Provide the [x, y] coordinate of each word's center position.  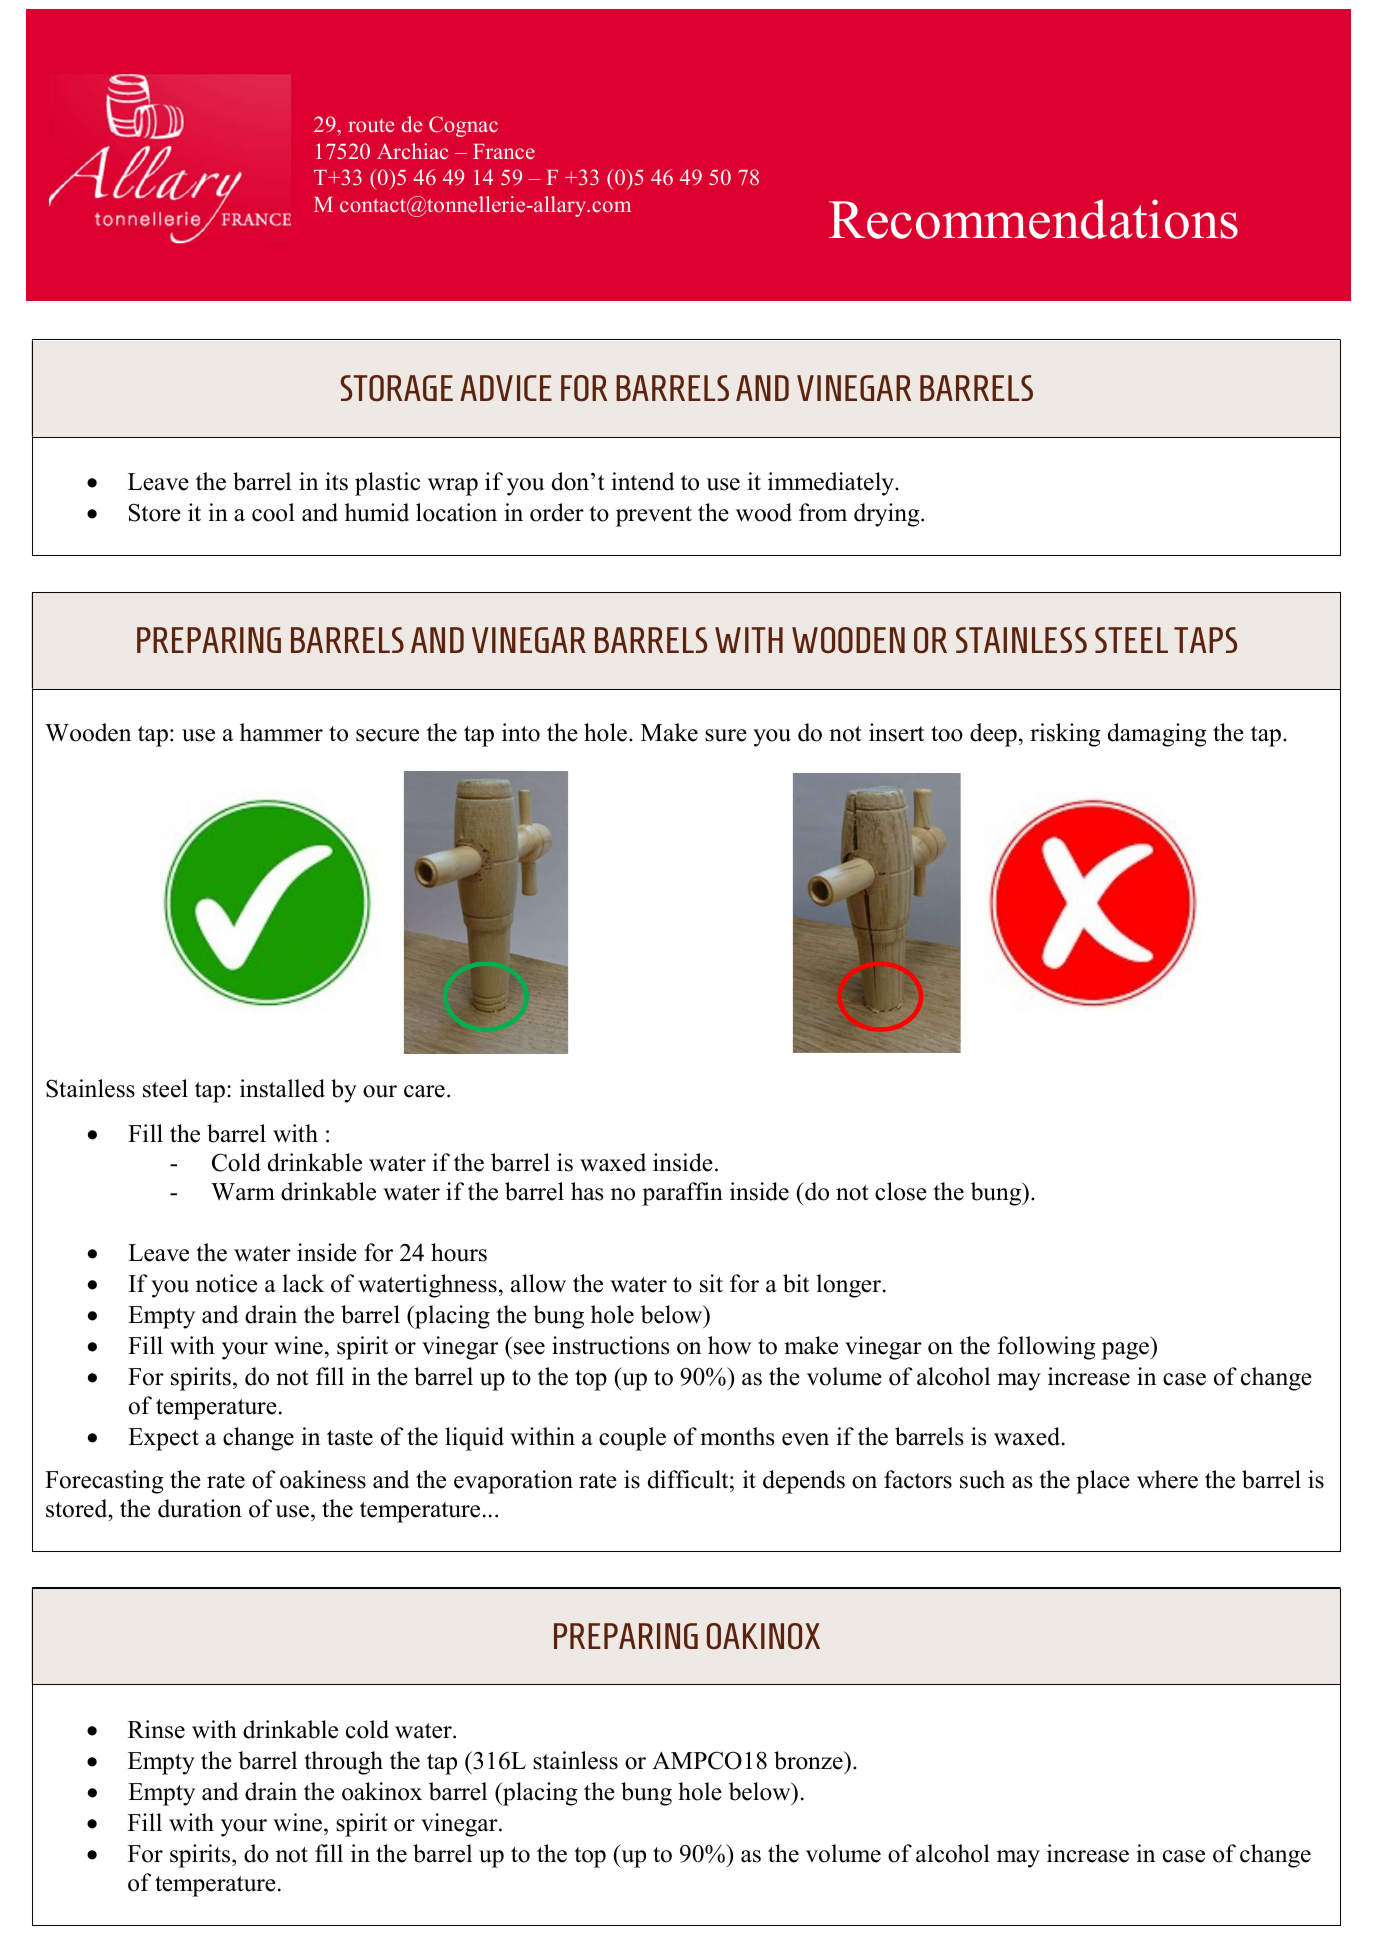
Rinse [156, 1729]
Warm [243, 1192]
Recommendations [1033, 219]
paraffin [682, 1194]
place [1103, 1482]
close [901, 1191]
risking [1065, 735]
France [504, 151]
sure [726, 735]
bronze [809, 1760]
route [371, 125]
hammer [281, 732]
